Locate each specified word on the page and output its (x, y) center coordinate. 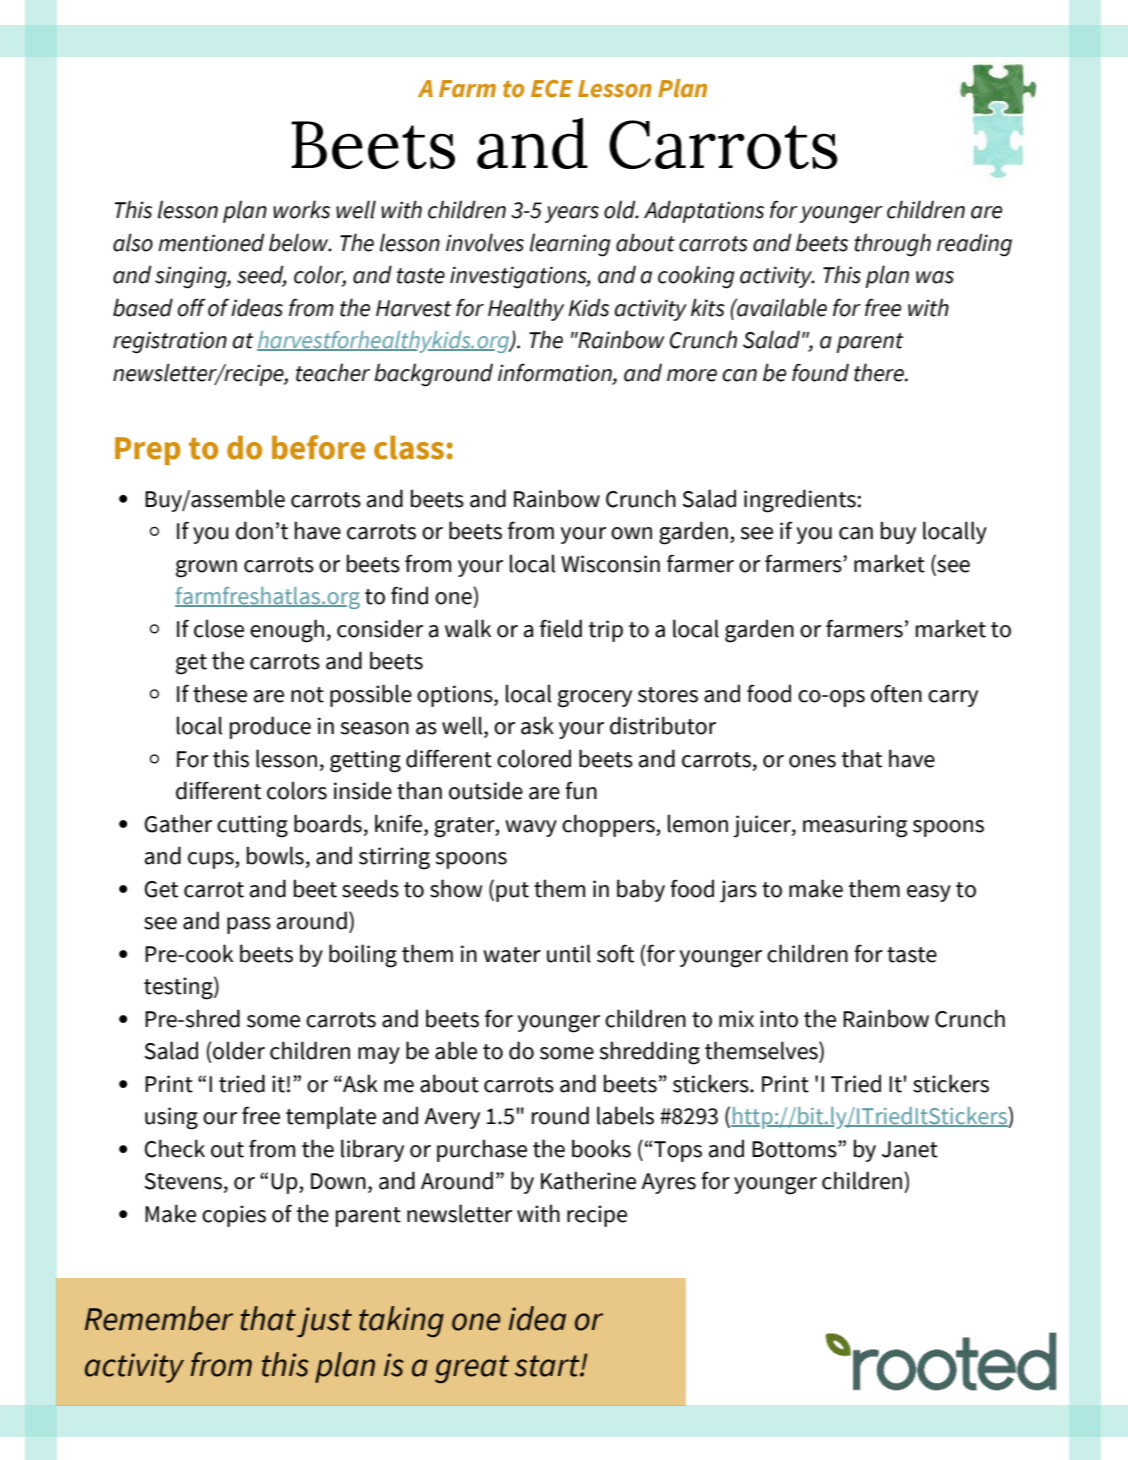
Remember (159, 1318)
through (892, 245)
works (301, 209)
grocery (595, 699)
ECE (552, 89)
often (896, 693)
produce (270, 727)
